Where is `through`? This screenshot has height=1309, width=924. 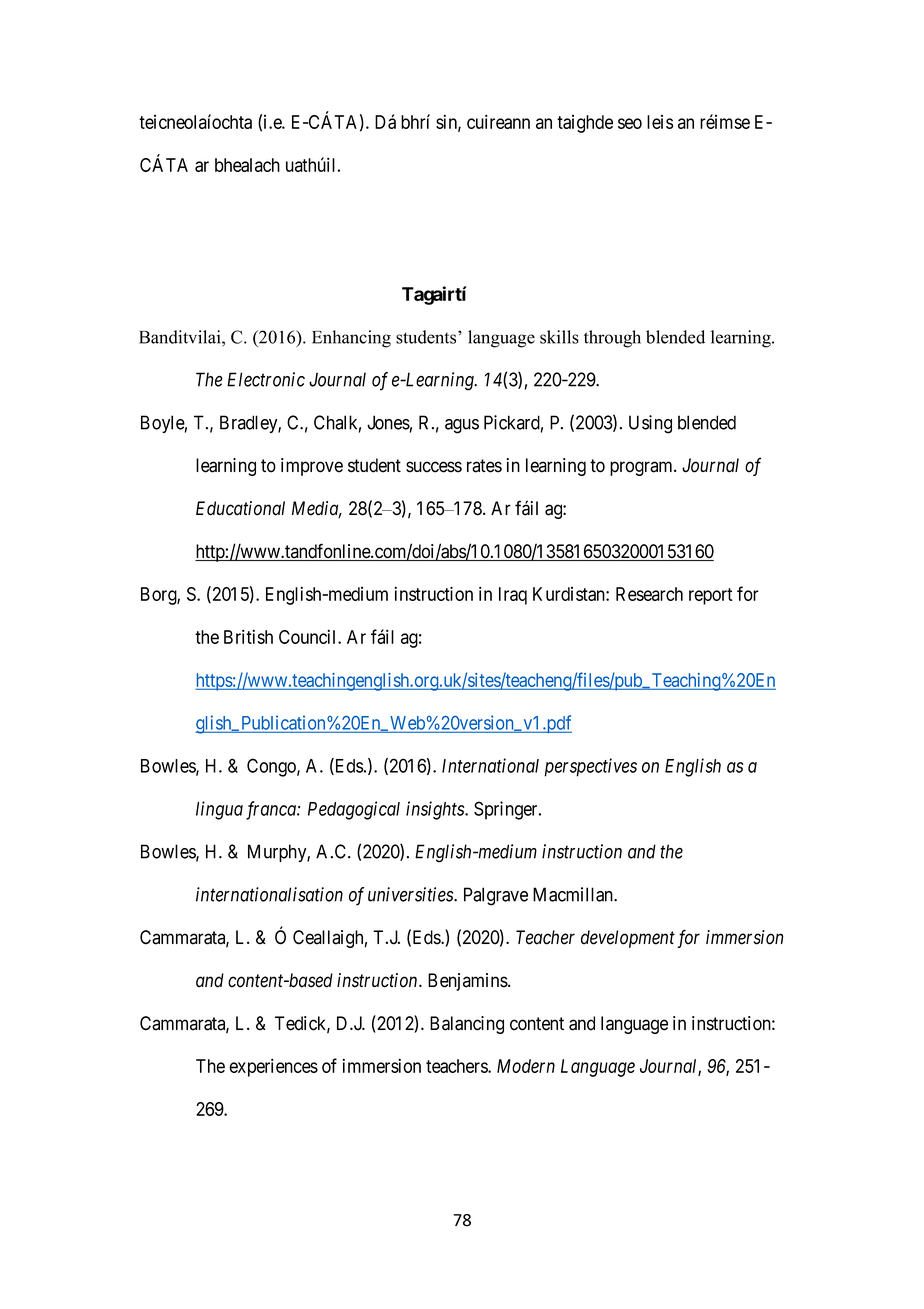 through is located at coordinates (612, 339).
